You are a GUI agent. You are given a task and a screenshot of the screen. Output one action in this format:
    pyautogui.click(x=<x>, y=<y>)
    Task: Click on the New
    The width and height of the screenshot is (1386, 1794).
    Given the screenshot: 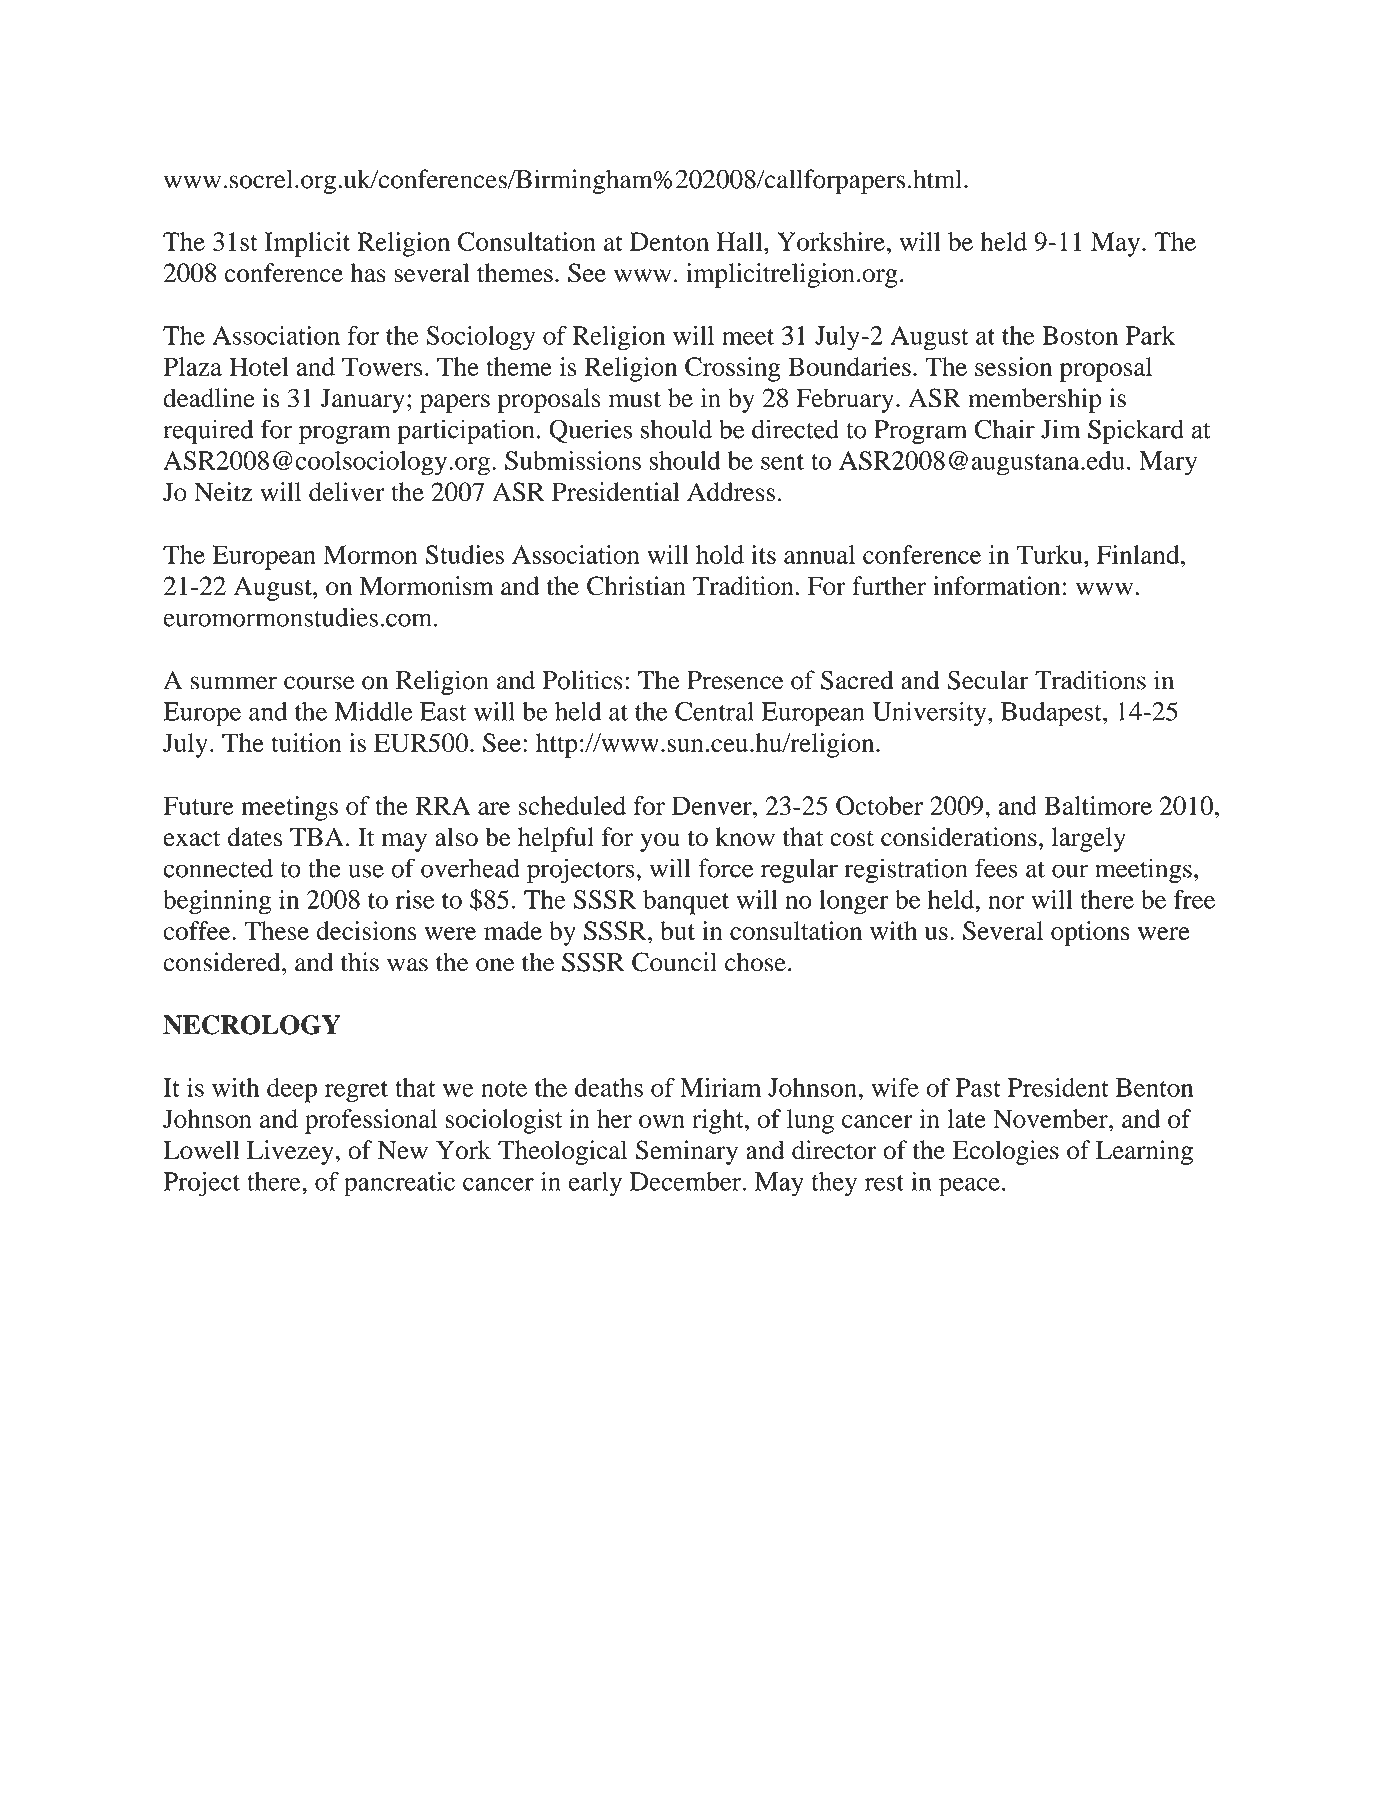 What is the action you would take?
    pyautogui.click(x=403, y=1150)
